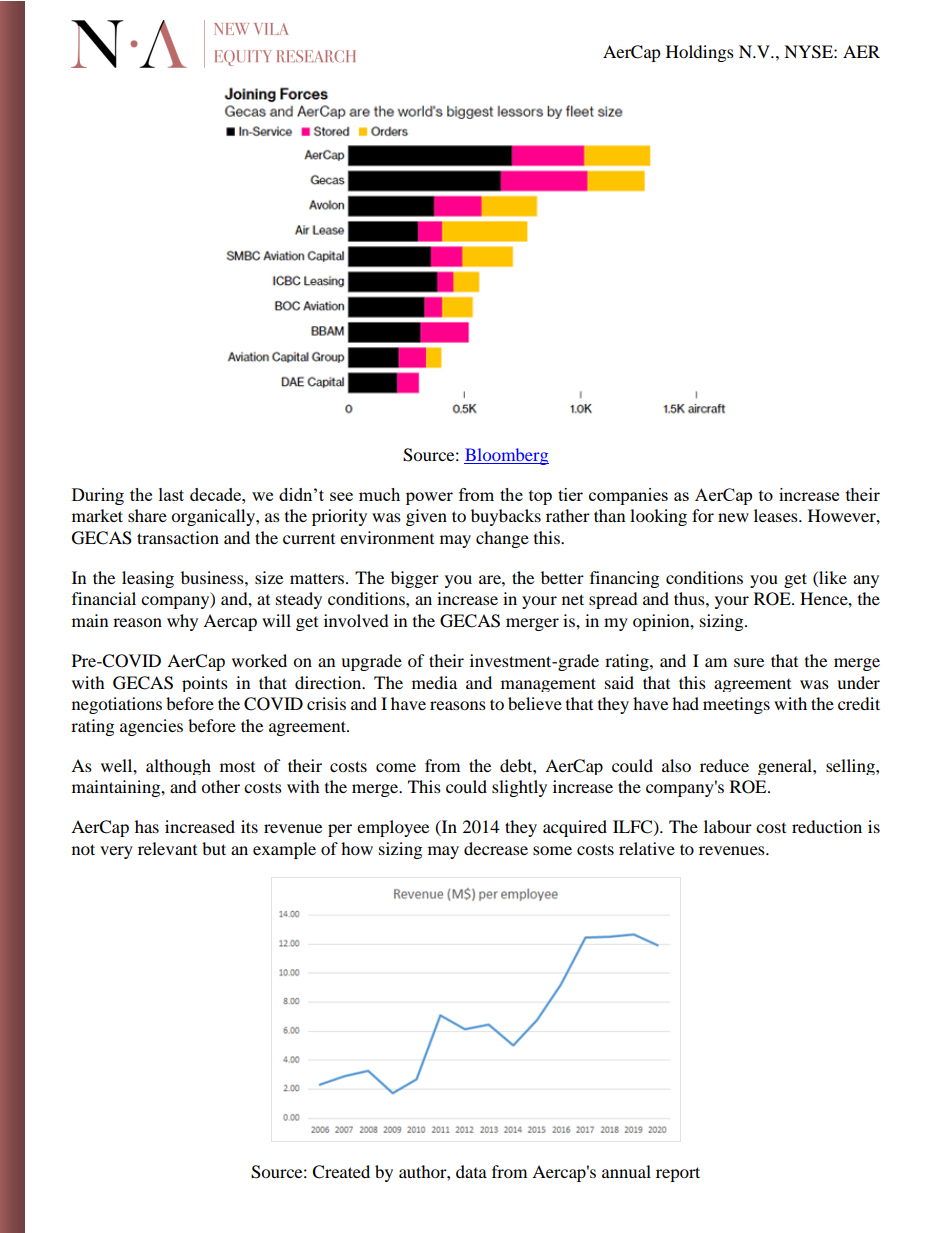 Image resolution: width=952 pixels, height=1233 pixels. I want to click on share, so click(147, 515).
